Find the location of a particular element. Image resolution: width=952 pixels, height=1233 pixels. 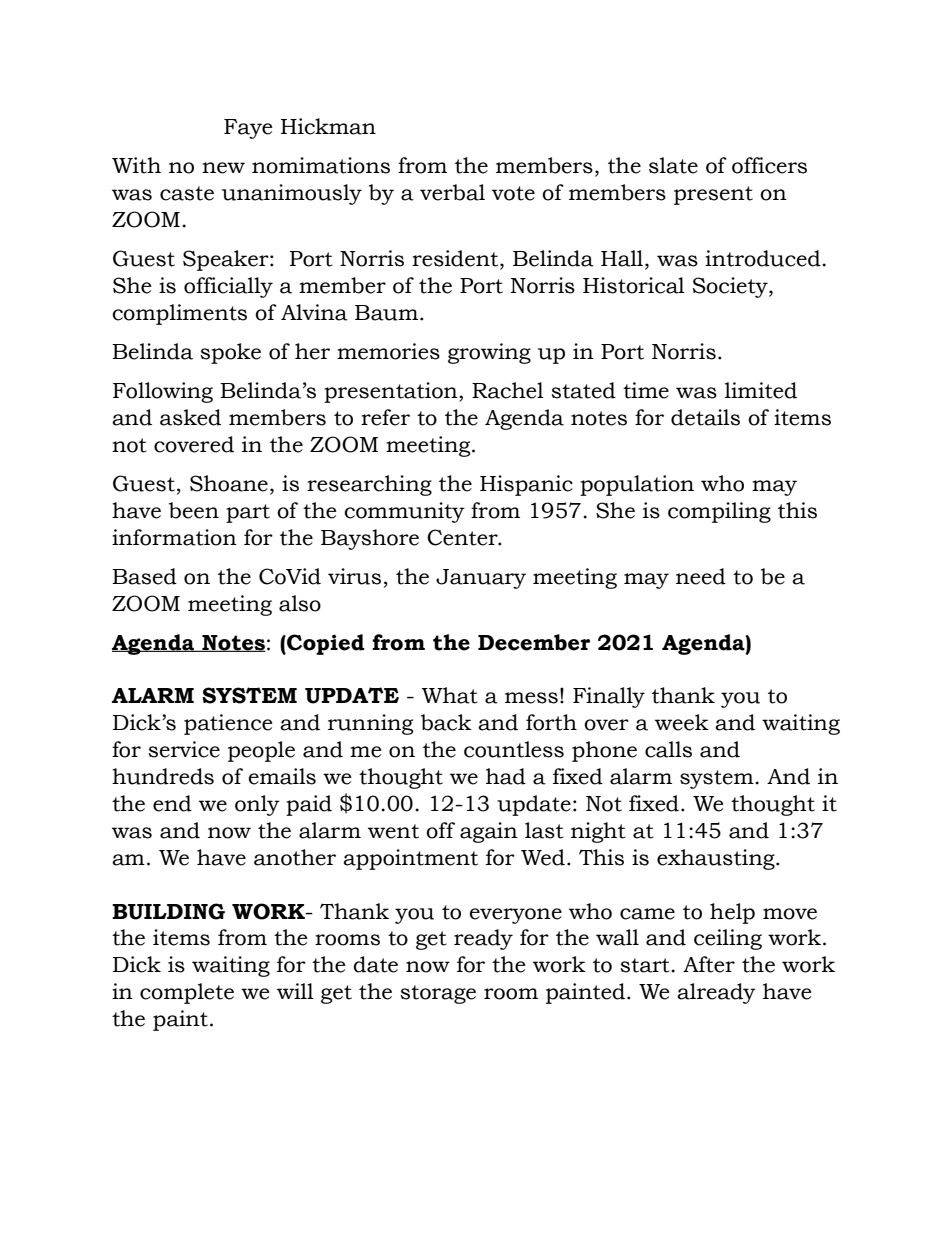

Hispanic is located at coordinates (526, 485).
